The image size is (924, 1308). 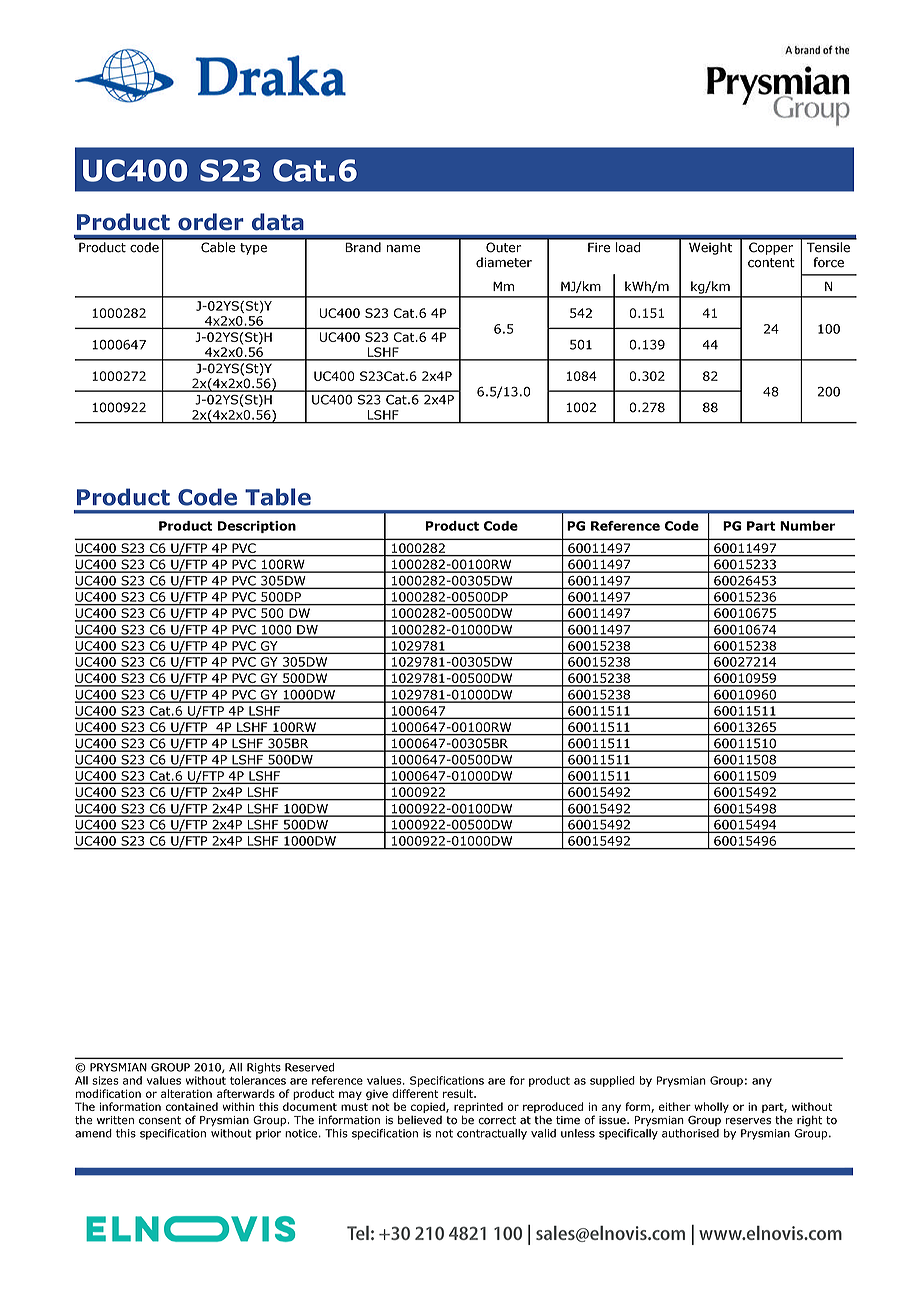 I want to click on Description, so click(x=257, y=527).
